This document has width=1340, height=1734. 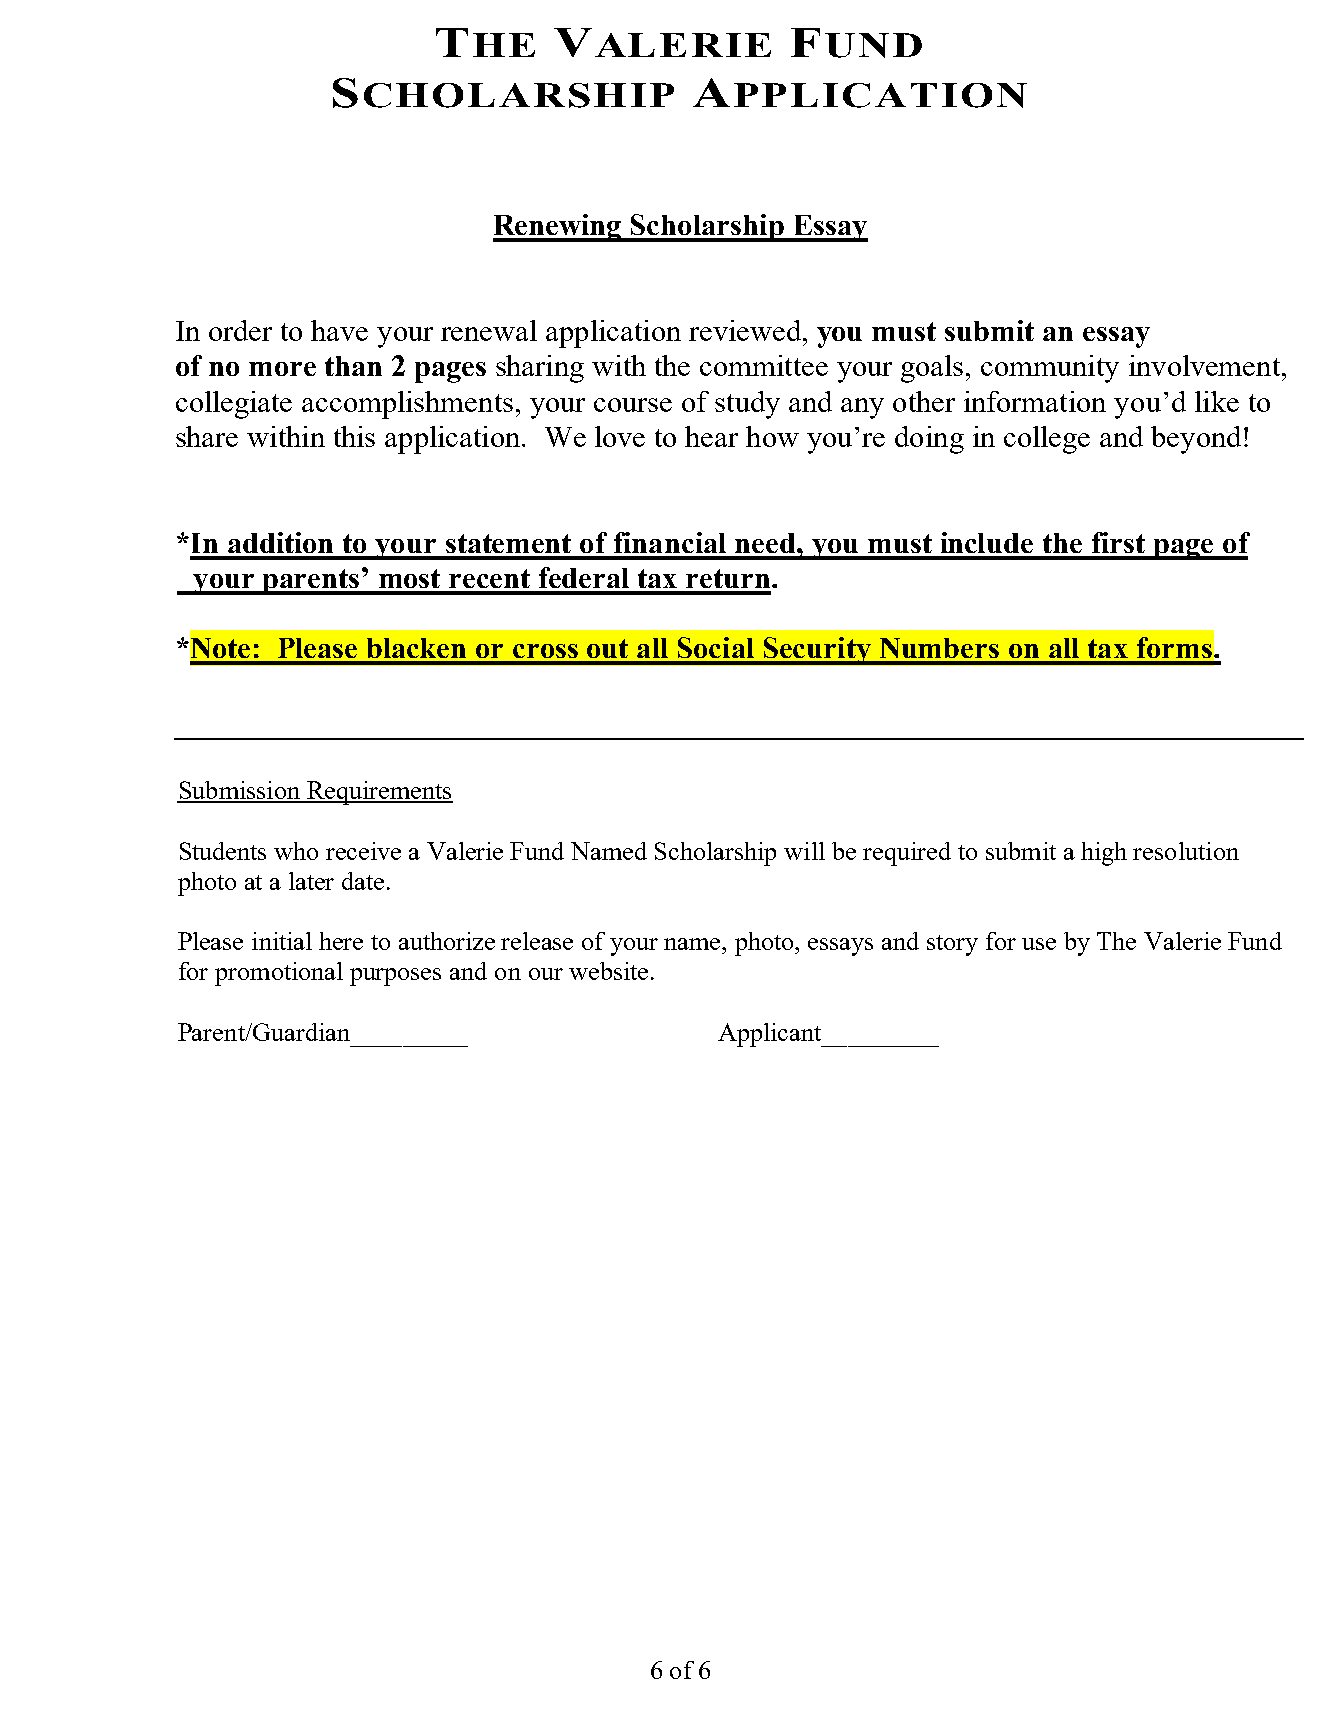 What do you see at coordinates (1050, 369) in the document?
I see `community` at bounding box center [1050, 369].
